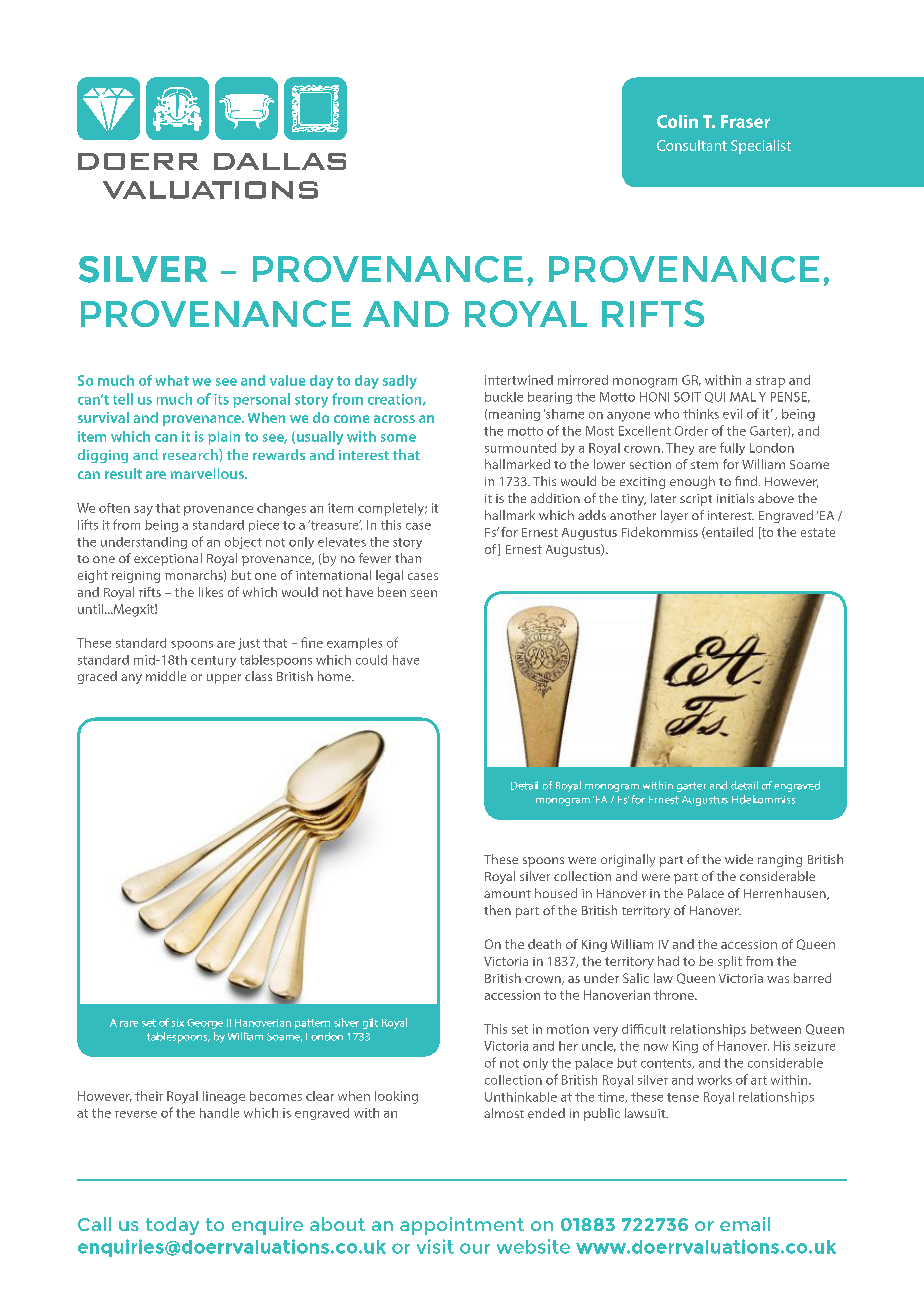 The image size is (924, 1308). What do you see at coordinates (172, 380) in the document?
I see `what` at bounding box center [172, 380].
